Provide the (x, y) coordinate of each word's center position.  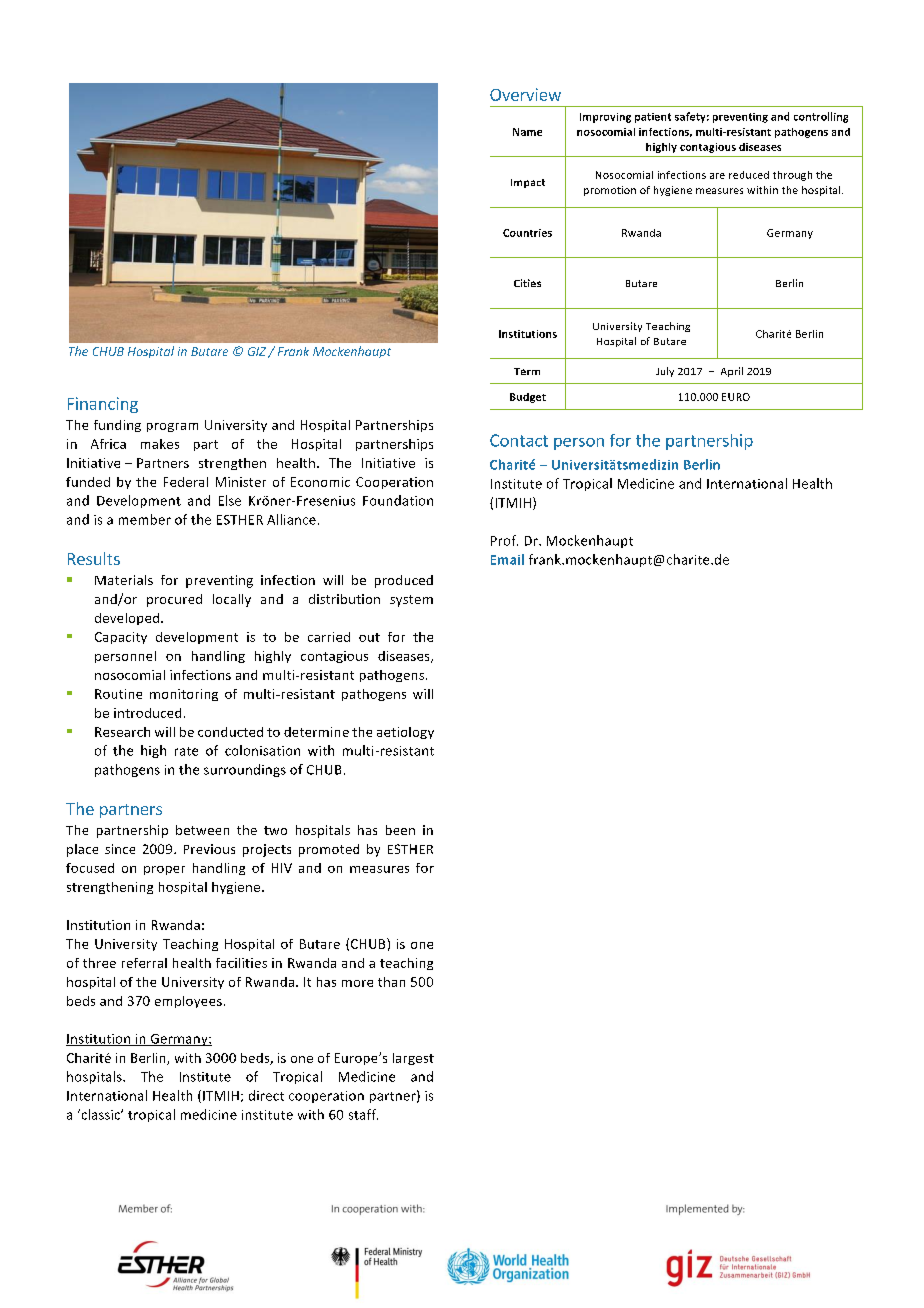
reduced (749, 175)
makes (160, 444)
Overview (525, 94)
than (391, 982)
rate (186, 751)
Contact (519, 440)
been (400, 830)
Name (527, 132)
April (732, 372)
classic (100, 1114)
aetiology (405, 733)
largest (413, 1059)
